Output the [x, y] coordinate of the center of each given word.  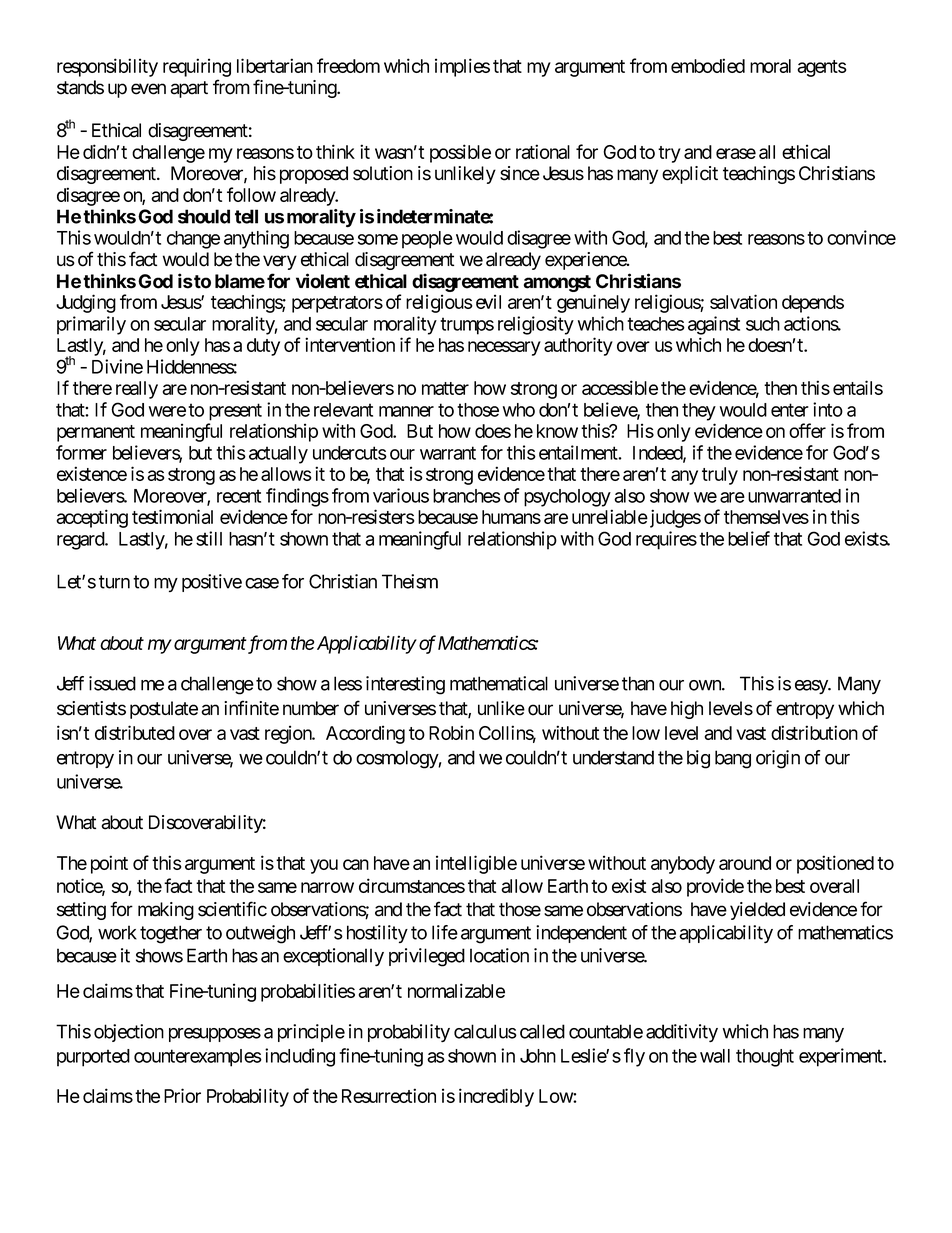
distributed [135, 732]
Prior [182, 1095]
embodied [708, 65]
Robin [451, 732]
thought [765, 1058]
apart [189, 89]
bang [733, 759]
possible [460, 153]
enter [790, 410]
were [167, 411]
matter [445, 388]
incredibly [496, 1097]
